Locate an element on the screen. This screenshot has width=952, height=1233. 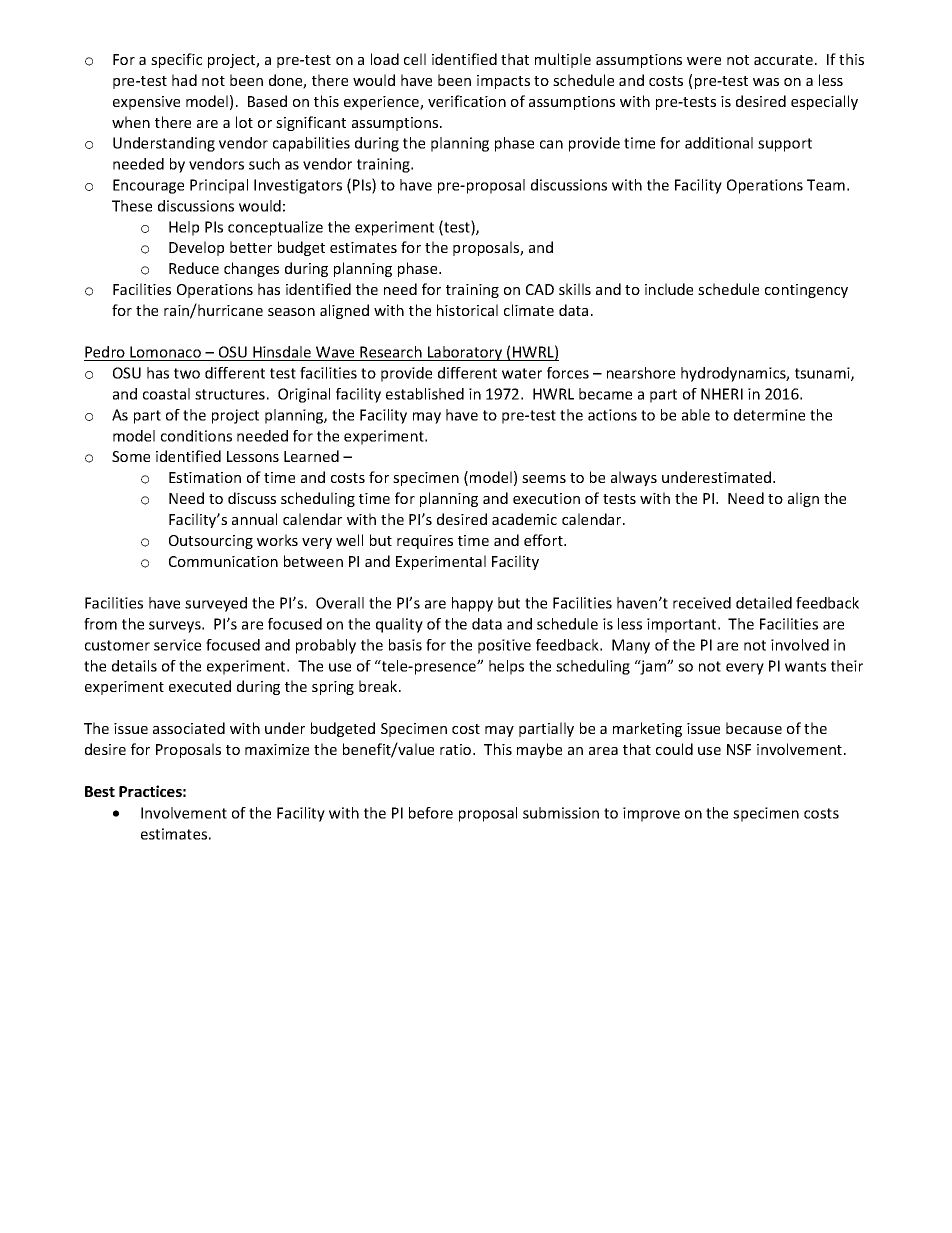
conditions is located at coordinates (196, 436).
